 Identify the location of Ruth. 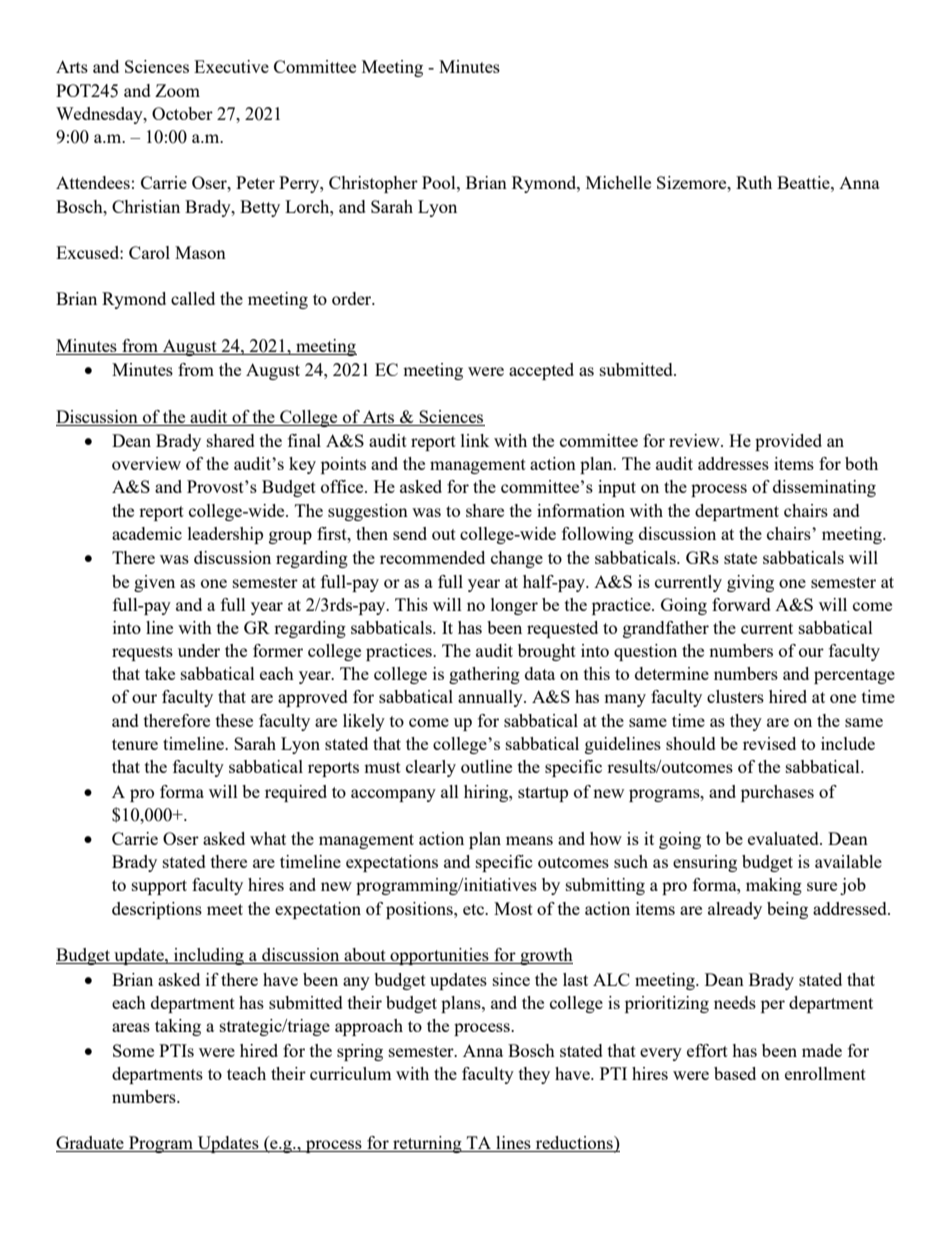
(754, 182).
